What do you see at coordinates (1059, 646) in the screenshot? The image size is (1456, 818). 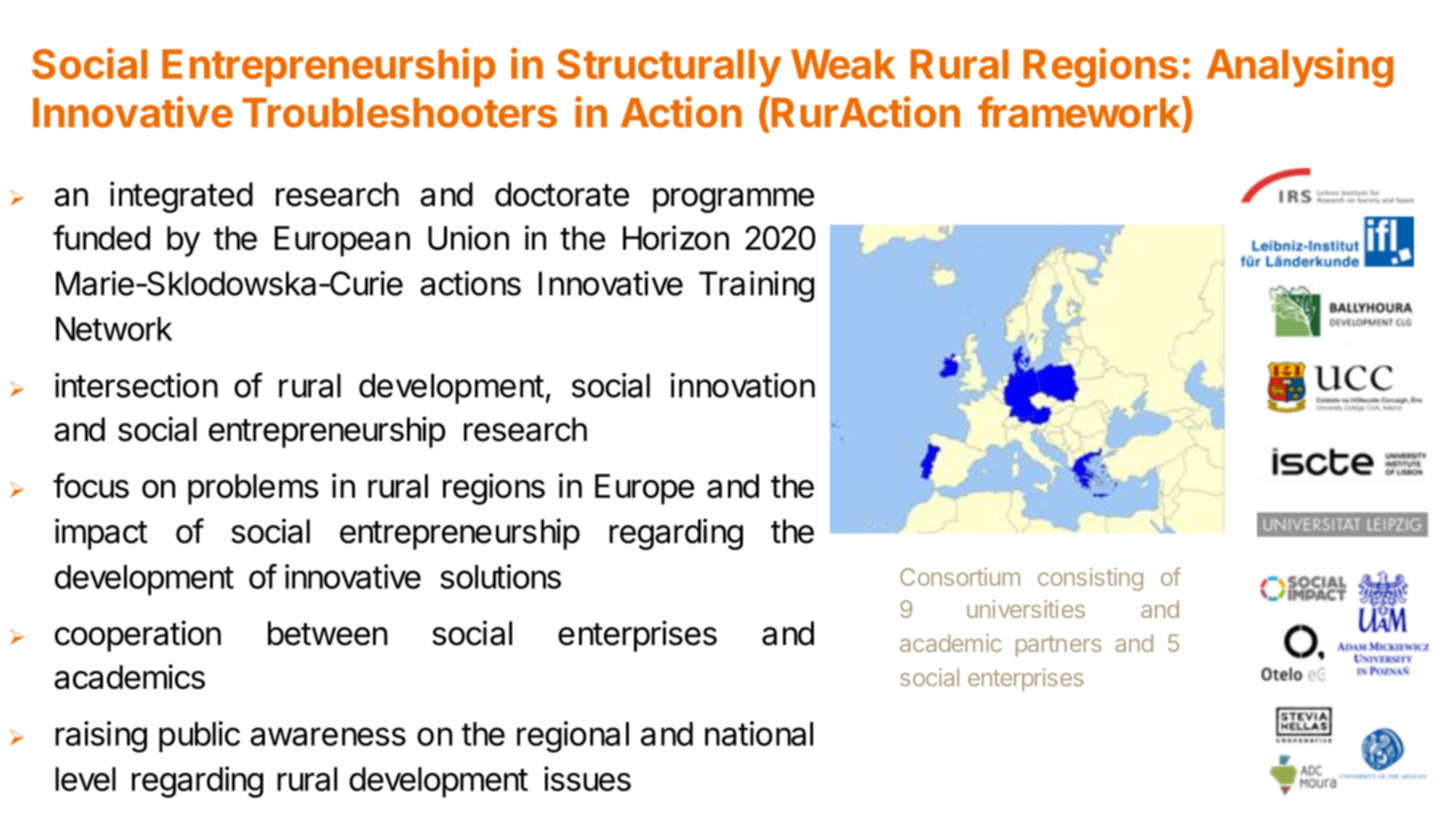 I see `partners` at bounding box center [1059, 646].
